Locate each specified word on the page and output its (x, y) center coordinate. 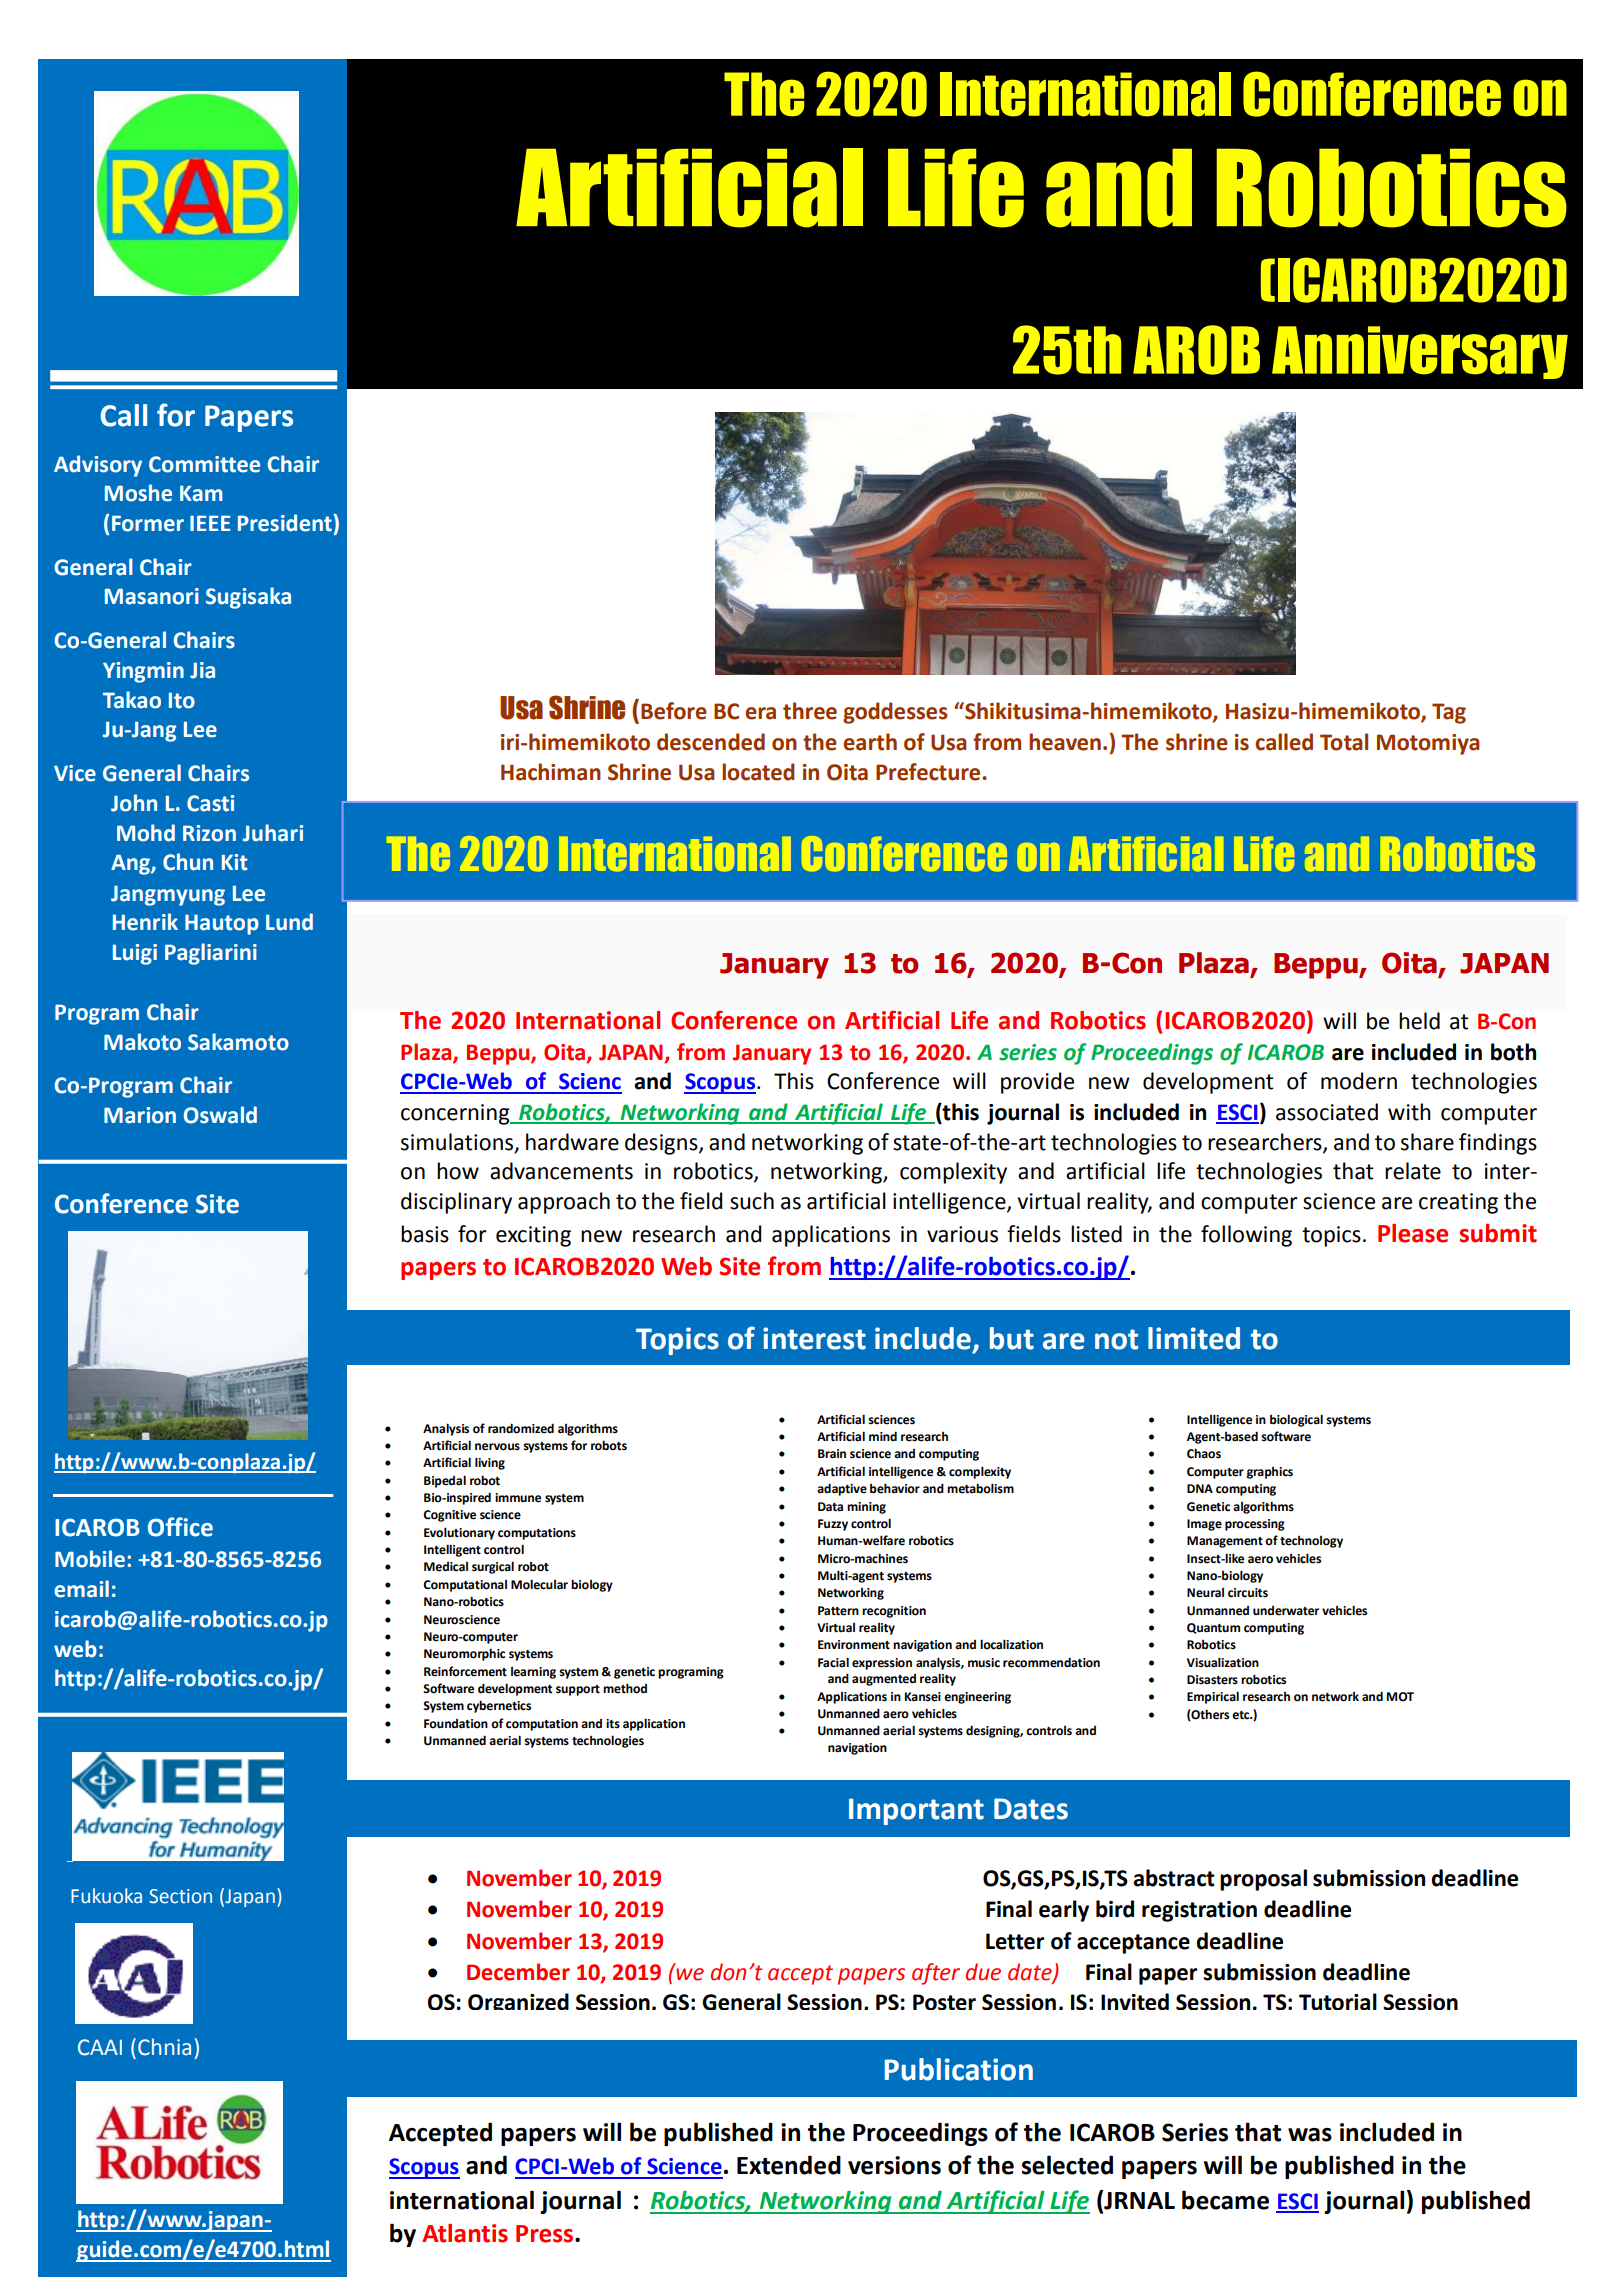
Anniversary (1420, 352)
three (810, 711)
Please (1413, 1233)
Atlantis (465, 2233)
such (752, 1201)
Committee (204, 464)
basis (425, 1234)
